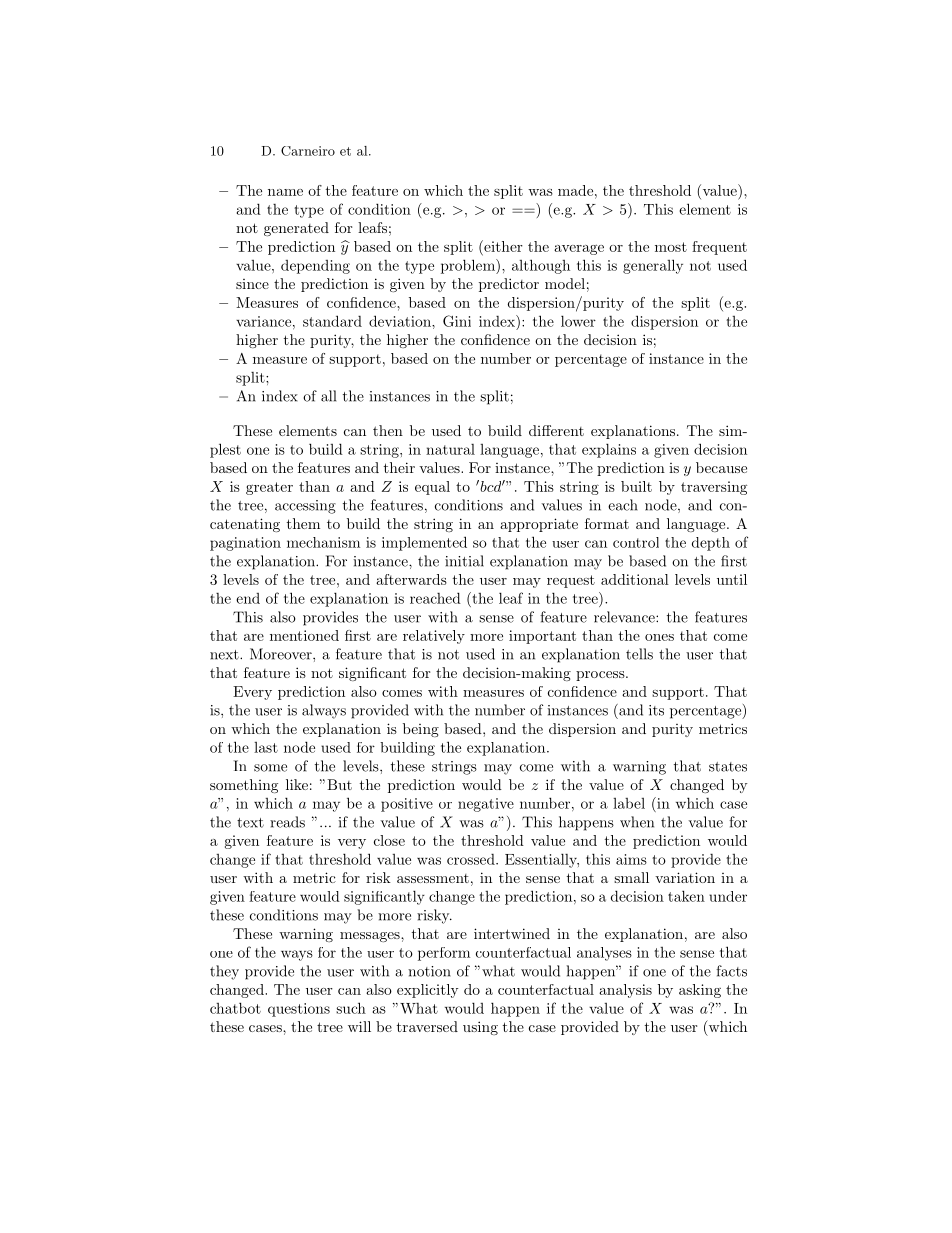 The height and width of the document is (1233, 952). What do you see at coordinates (635, 579) in the document?
I see `additional` at bounding box center [635, 579].
